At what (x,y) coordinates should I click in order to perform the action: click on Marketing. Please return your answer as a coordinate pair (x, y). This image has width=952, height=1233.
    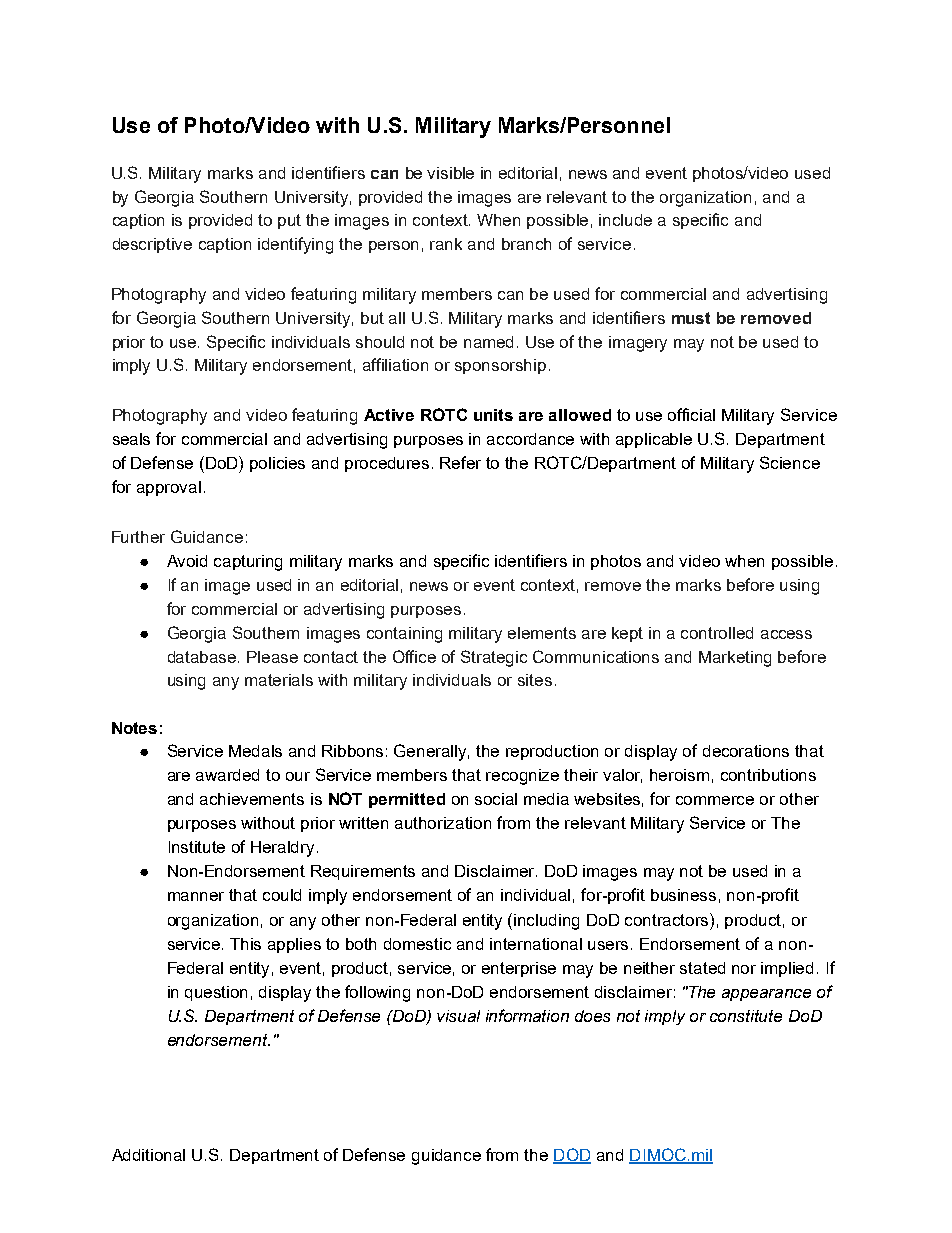
    Looking at the image, I should click on (735, 659).
